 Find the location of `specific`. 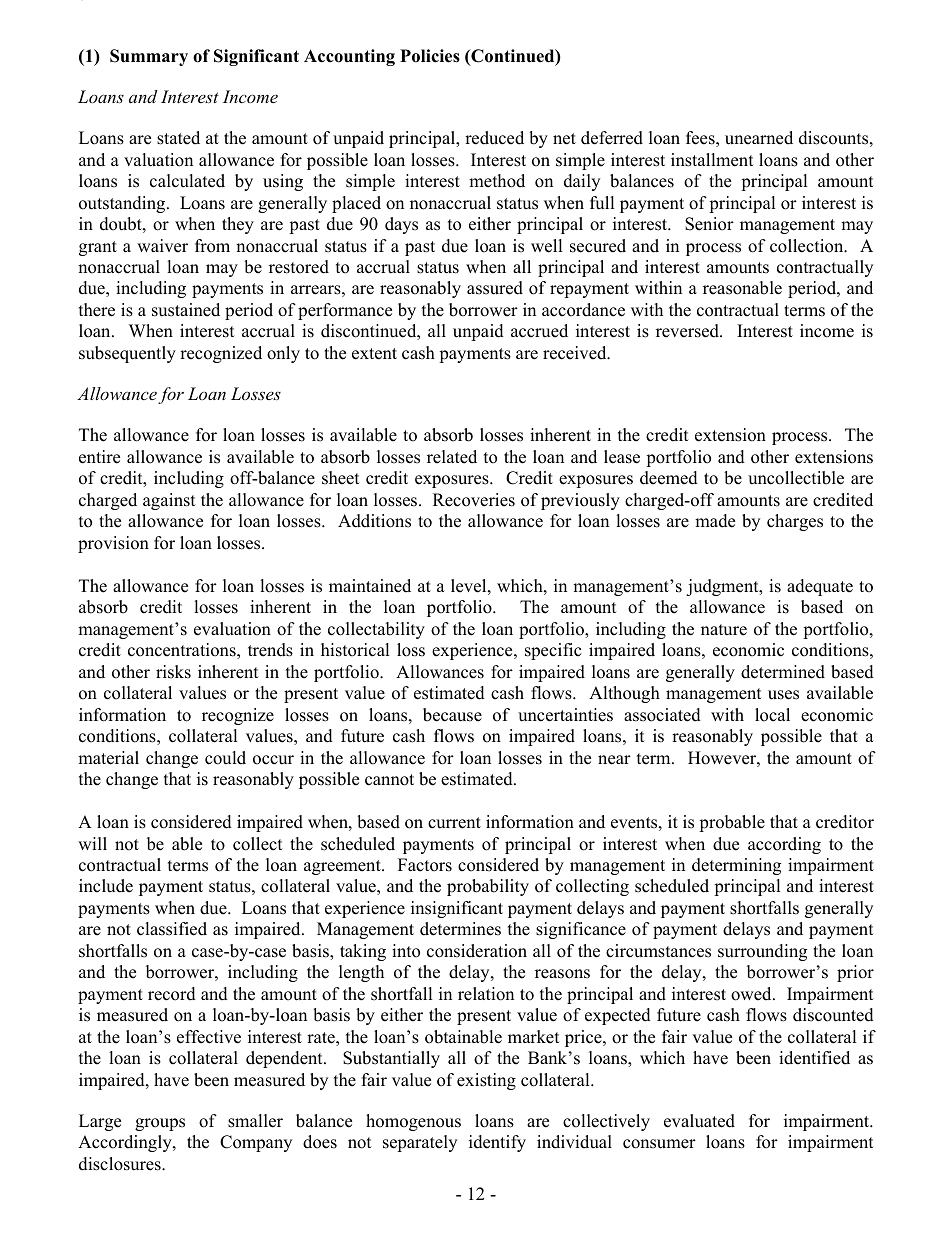

specific is located at coordinates (553, 651).
